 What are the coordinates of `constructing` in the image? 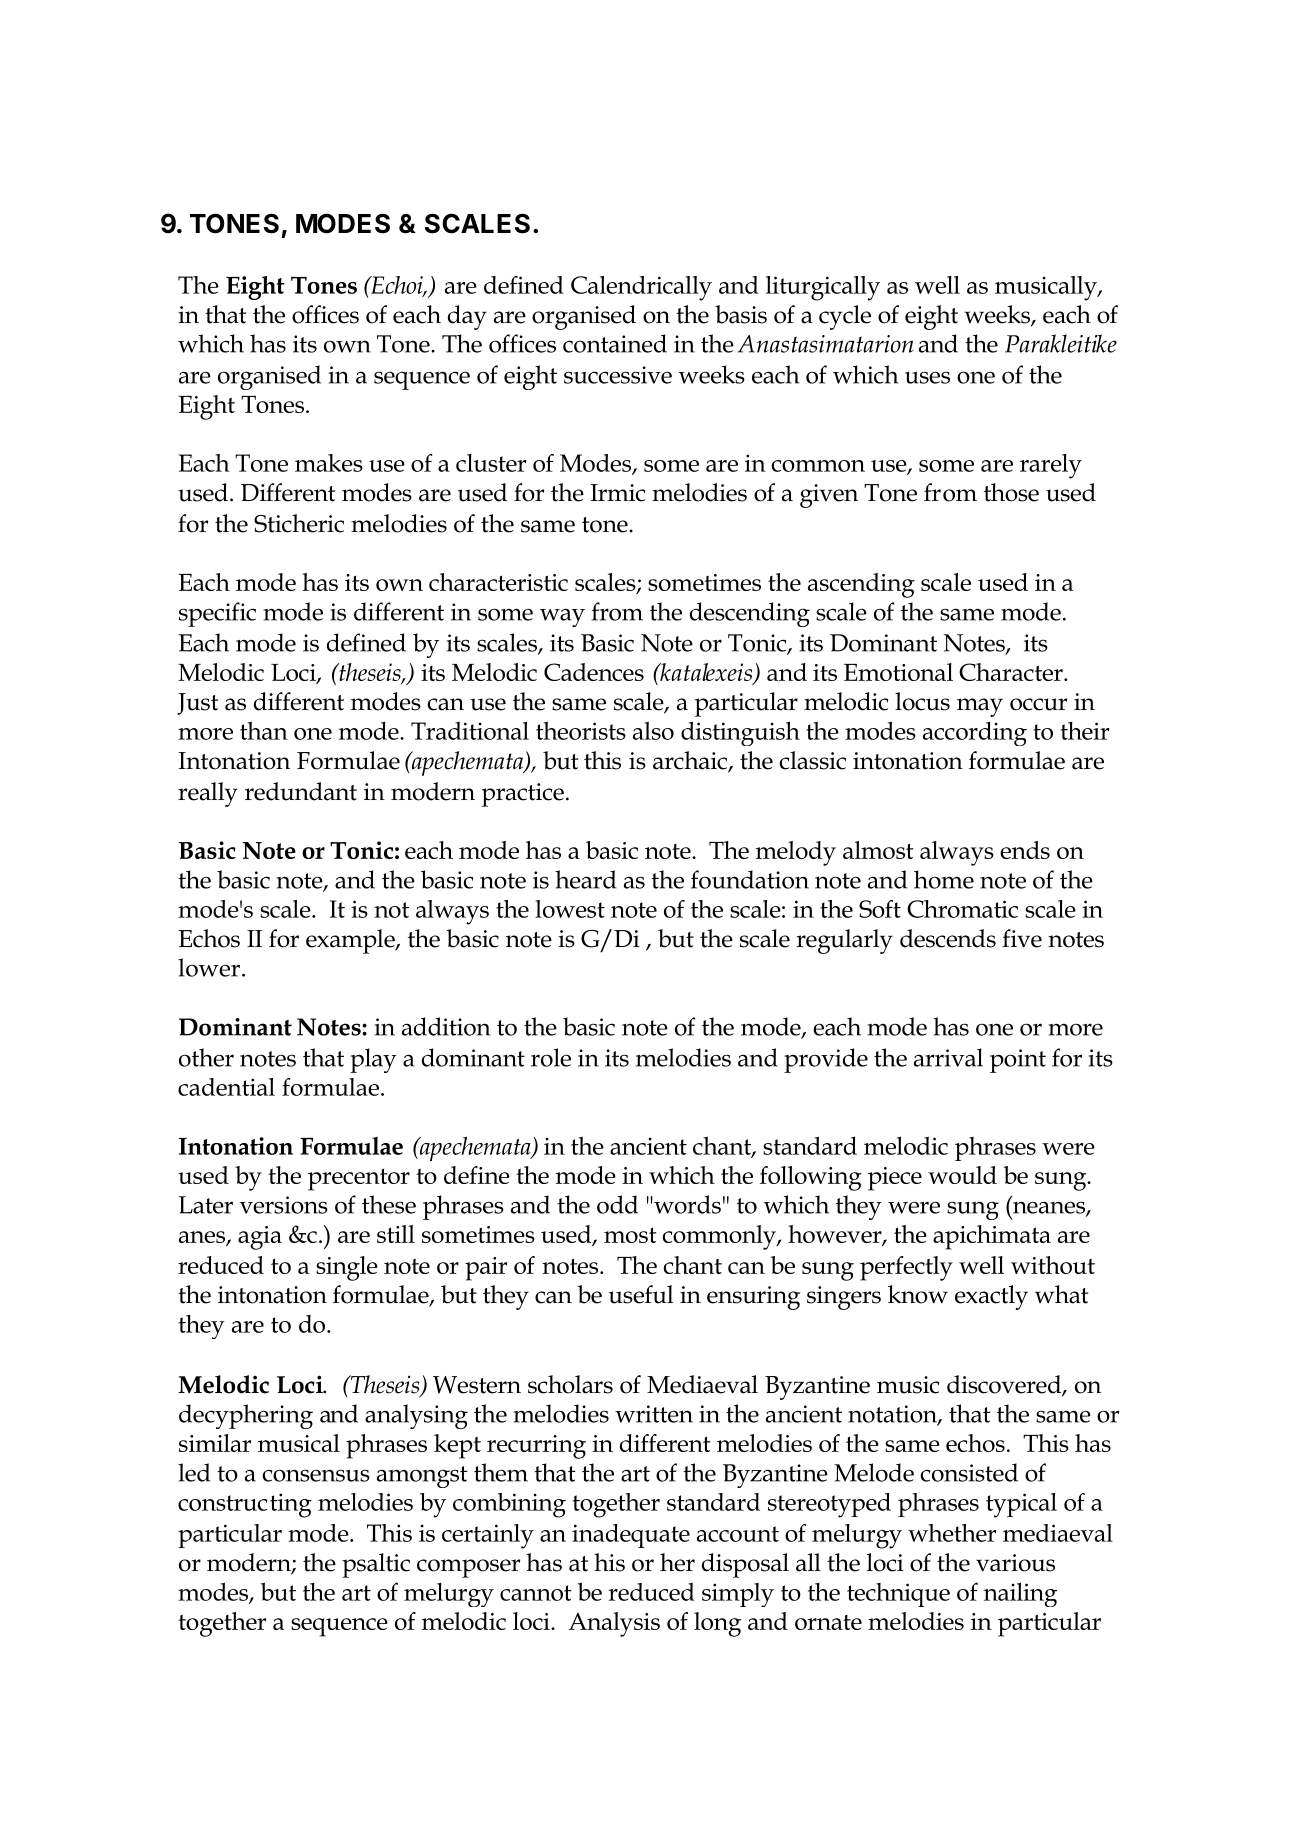 It's located at (245, 1505).
